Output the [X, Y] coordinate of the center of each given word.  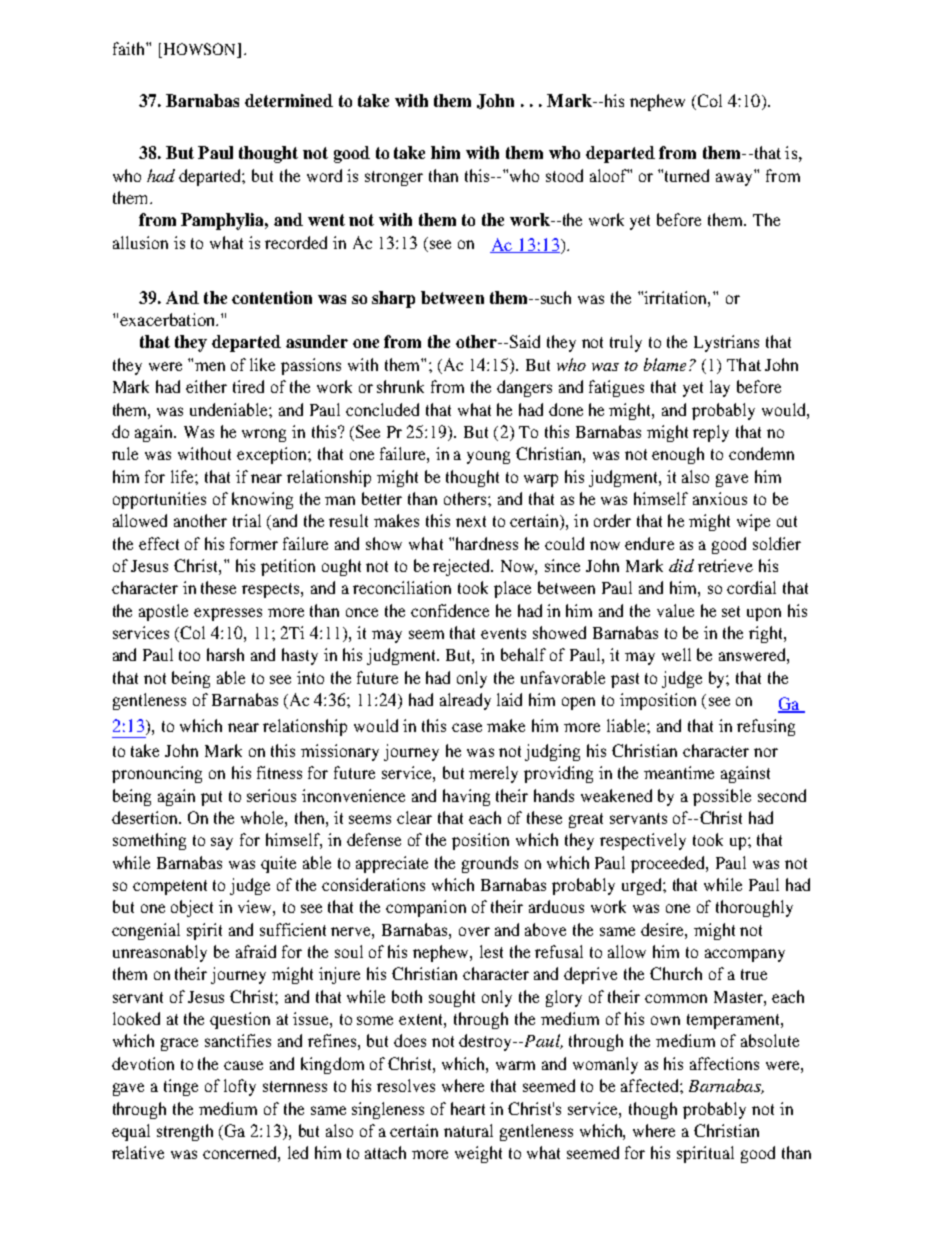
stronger [394, 178]
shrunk [400, 386]
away [734, 179]
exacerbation [169, 319]
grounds [490, 864]
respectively [643, 841]
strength [185, 1132]
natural [468, 1130]
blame [665, 364]
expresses [228, 614]
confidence [450, 610]
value [675, 610]
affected [651, 1085]
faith [130, 48]
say [222, 843]
